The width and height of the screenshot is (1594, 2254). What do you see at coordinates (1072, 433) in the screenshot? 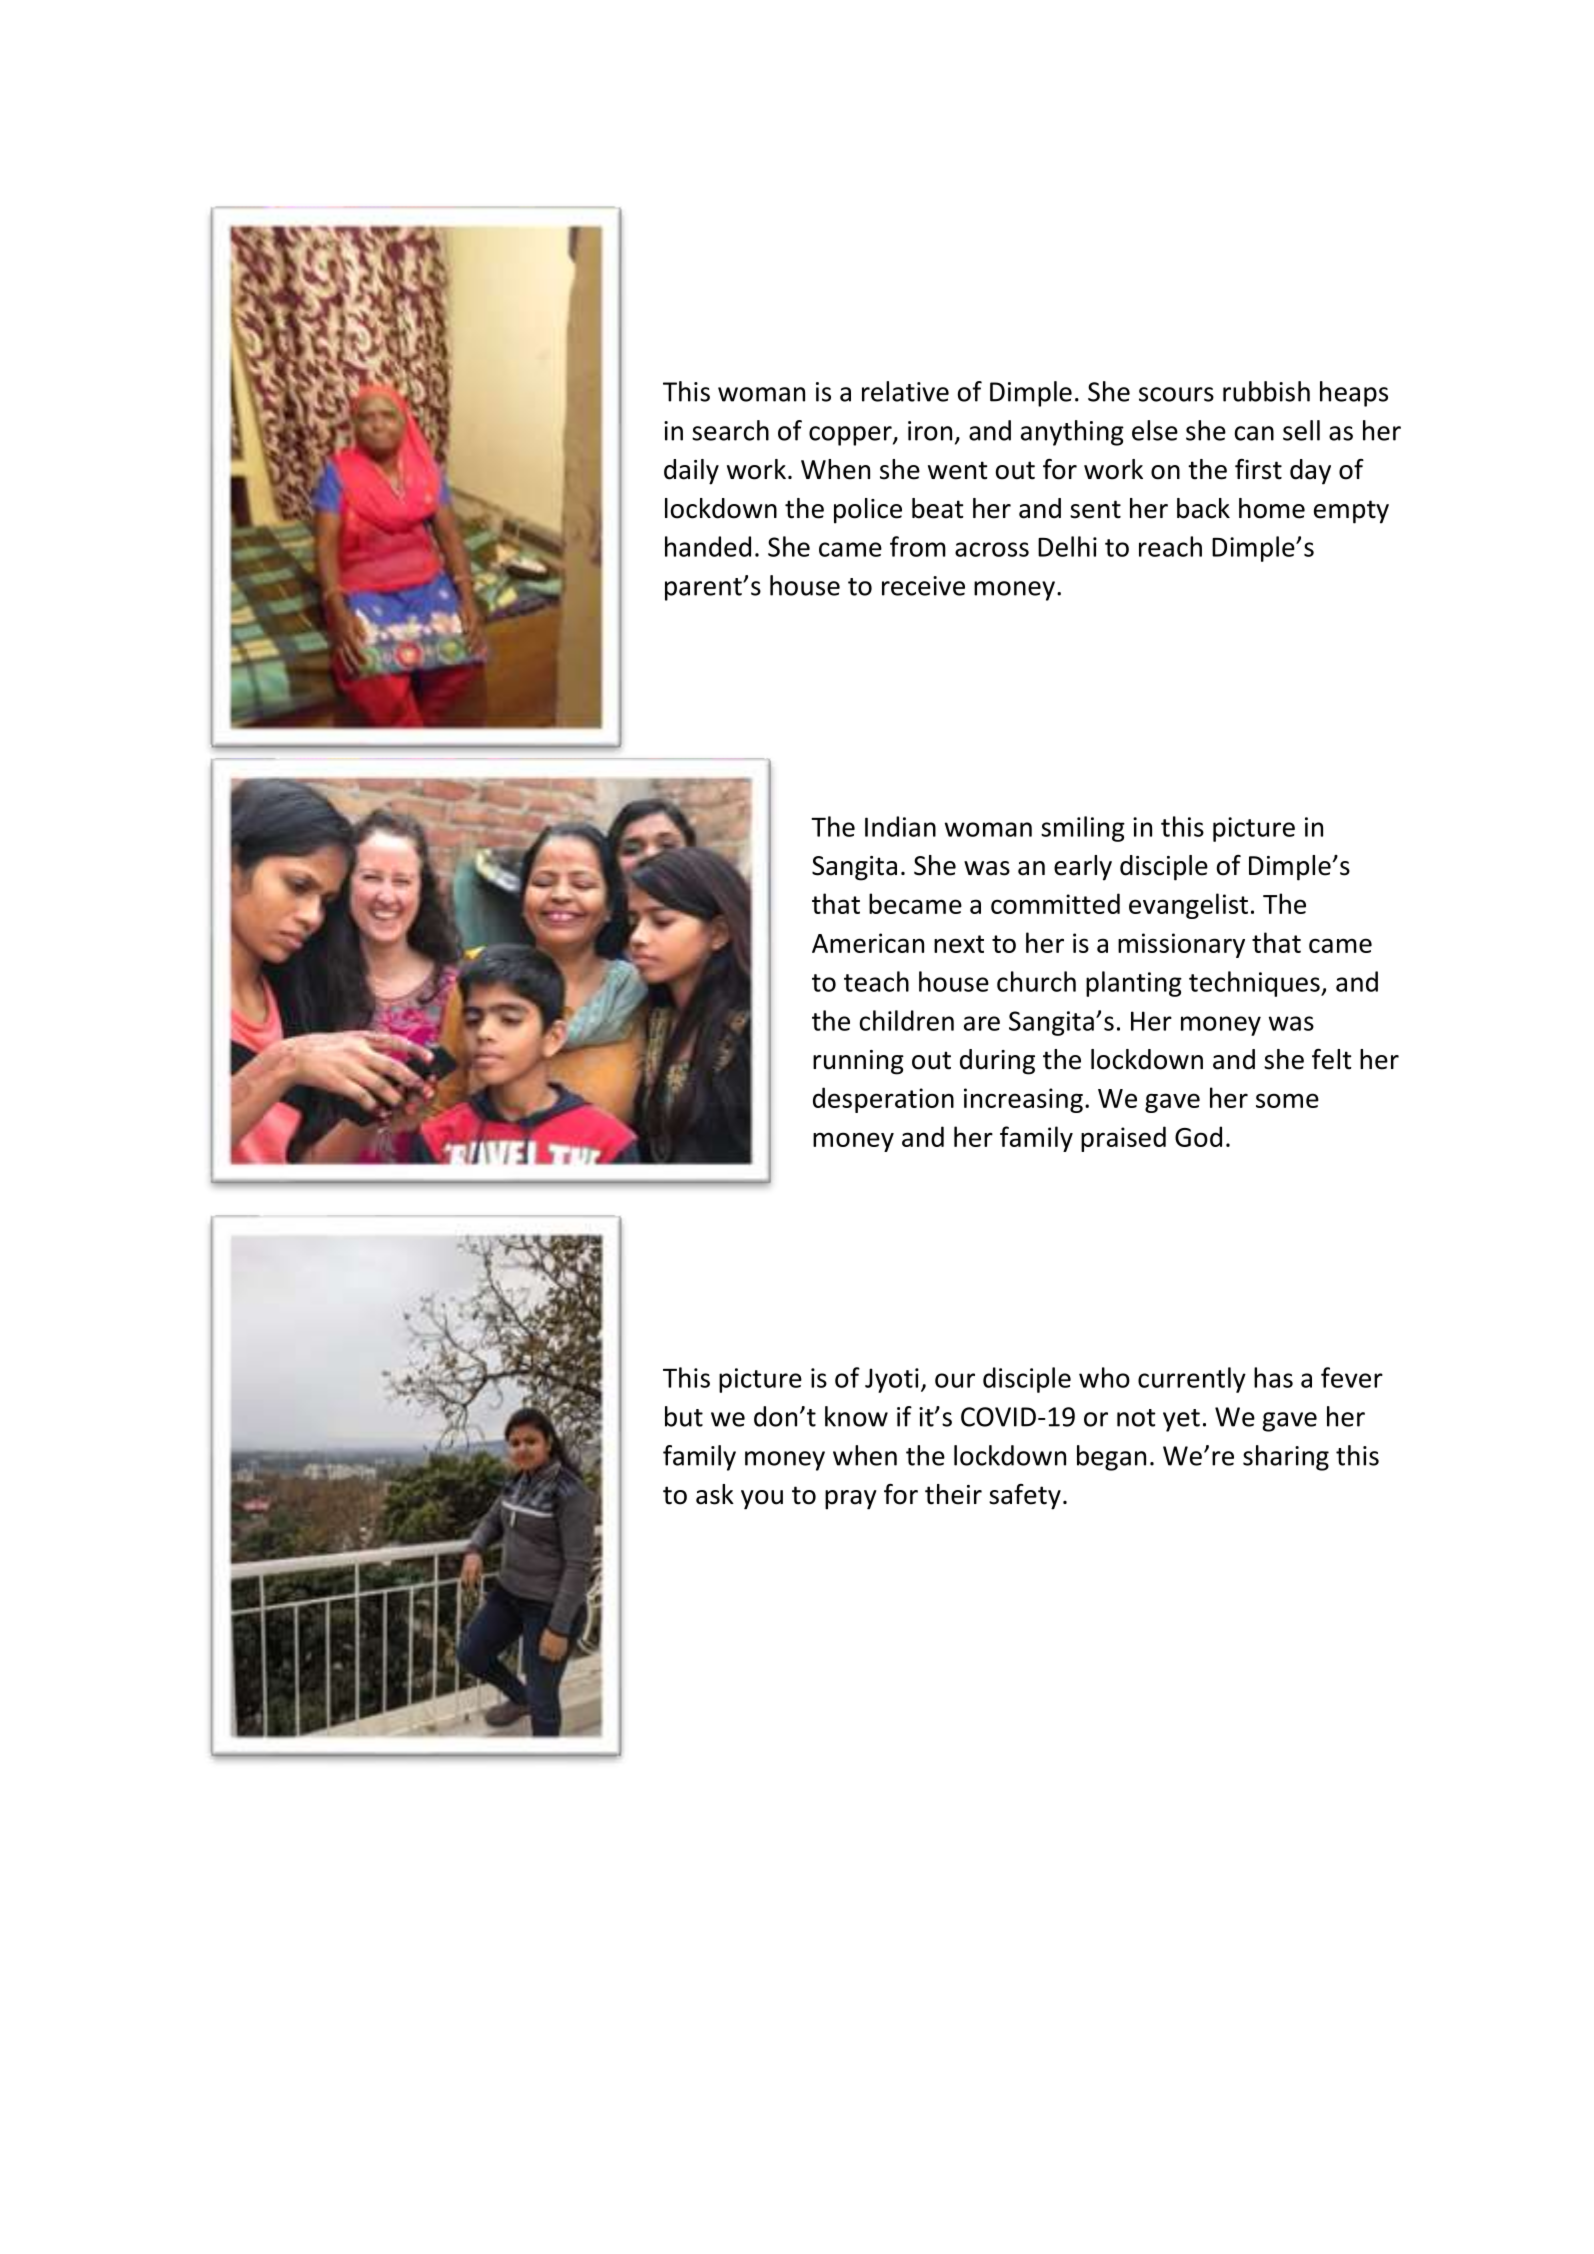
I see `anything` at bounding box center [1072, 433].
